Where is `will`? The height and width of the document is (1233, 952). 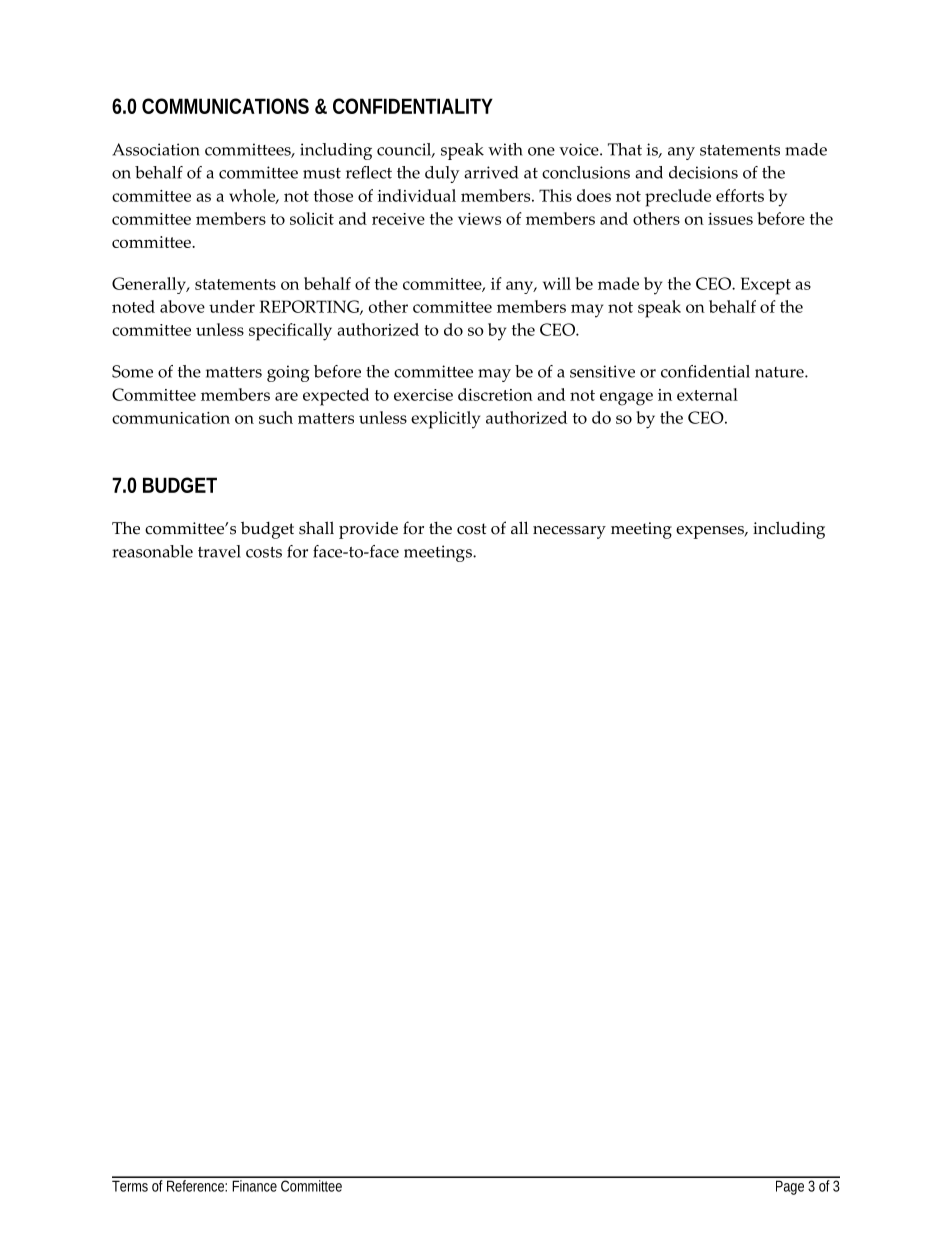
will is located at coordinates (557, 283).
